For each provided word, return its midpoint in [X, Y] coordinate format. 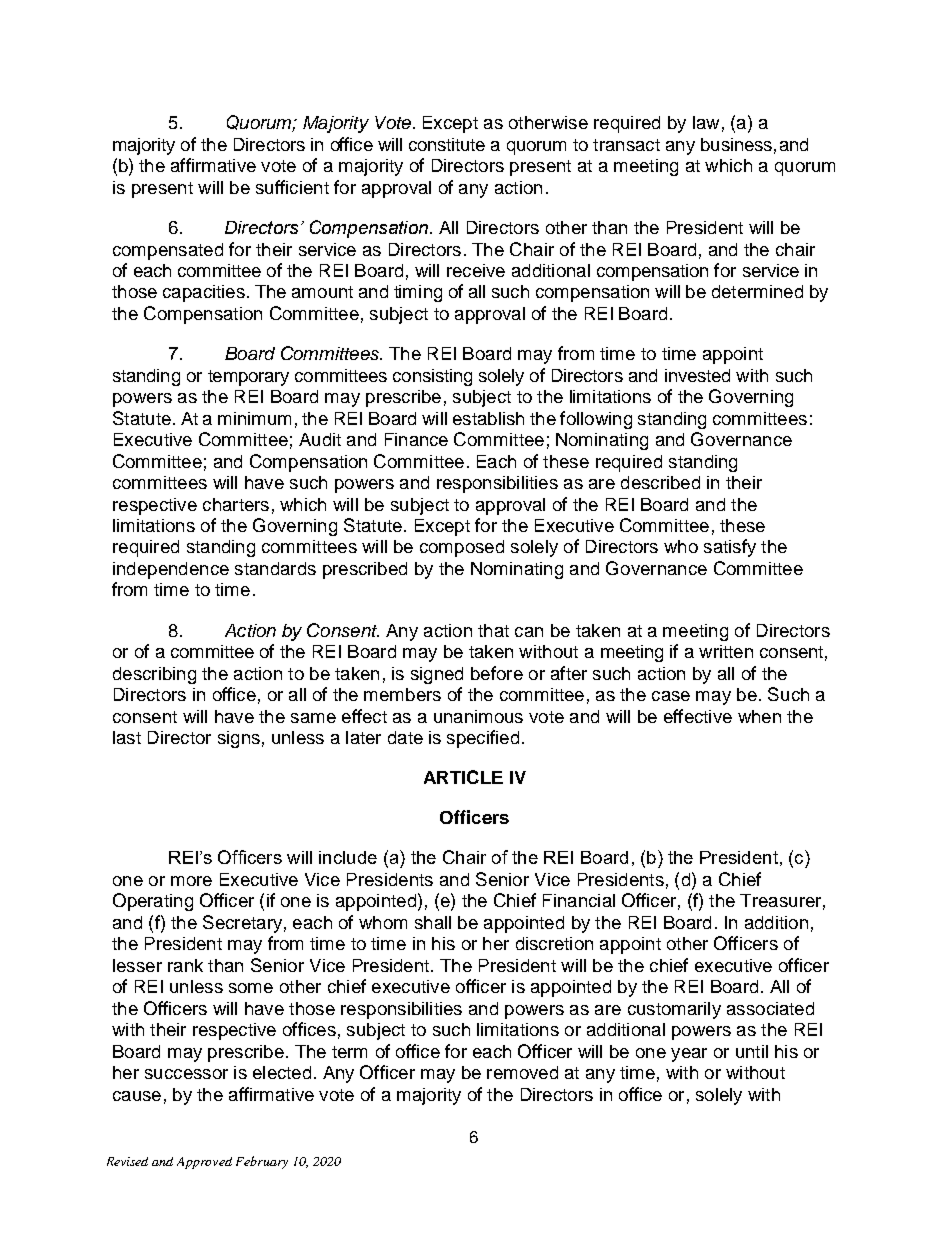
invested [697, 375]
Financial [579, 900]
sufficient [292, 187]
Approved [204, 1163]
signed [437, 675]
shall [433, 922]
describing [154, 675]
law [706, 122]
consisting [432, 377]
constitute [447, 144]
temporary [248, 378]
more [191, 881]
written [726, 651]
